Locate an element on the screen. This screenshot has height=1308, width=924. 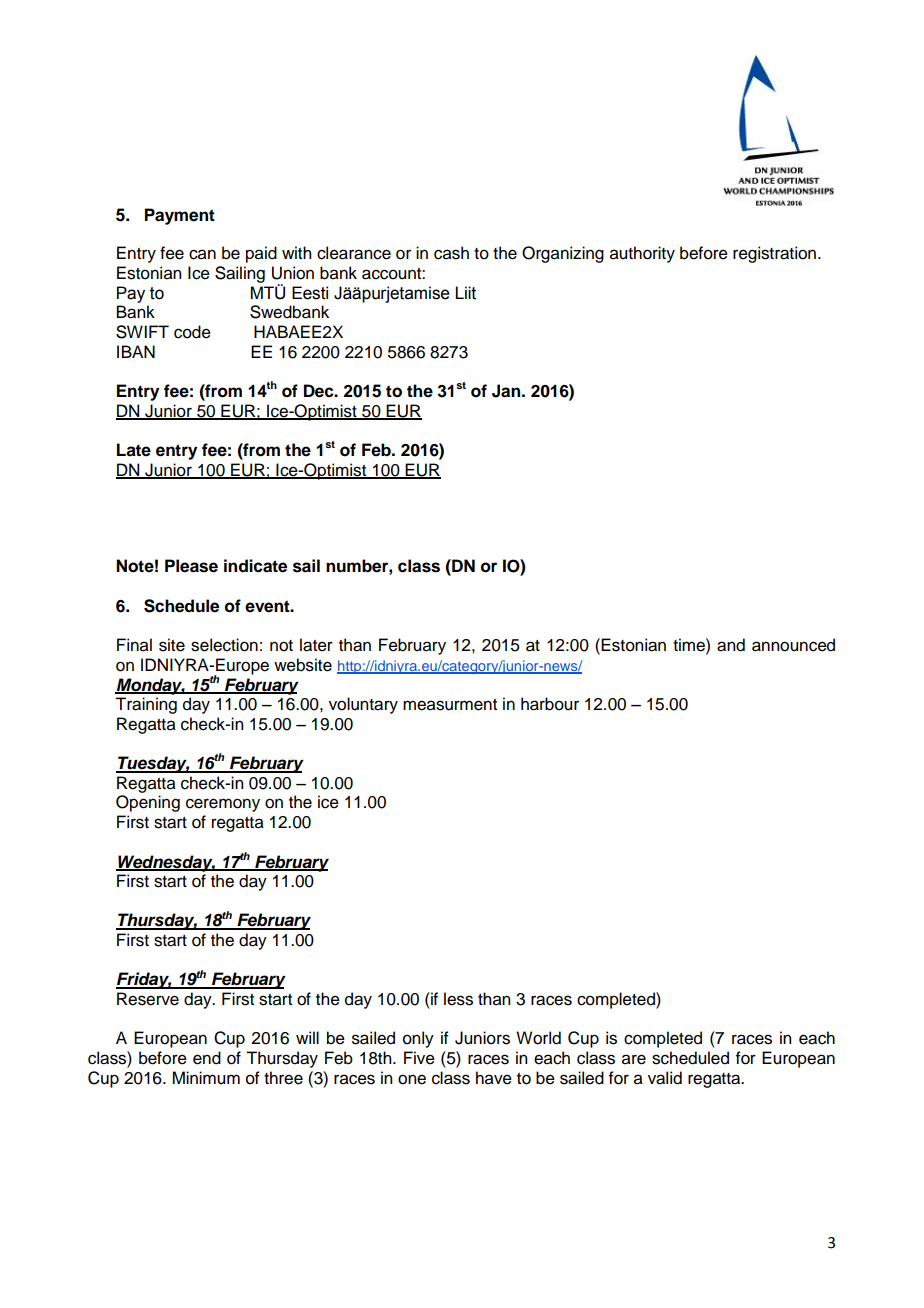
registration is located at coordinates (774, 254).
